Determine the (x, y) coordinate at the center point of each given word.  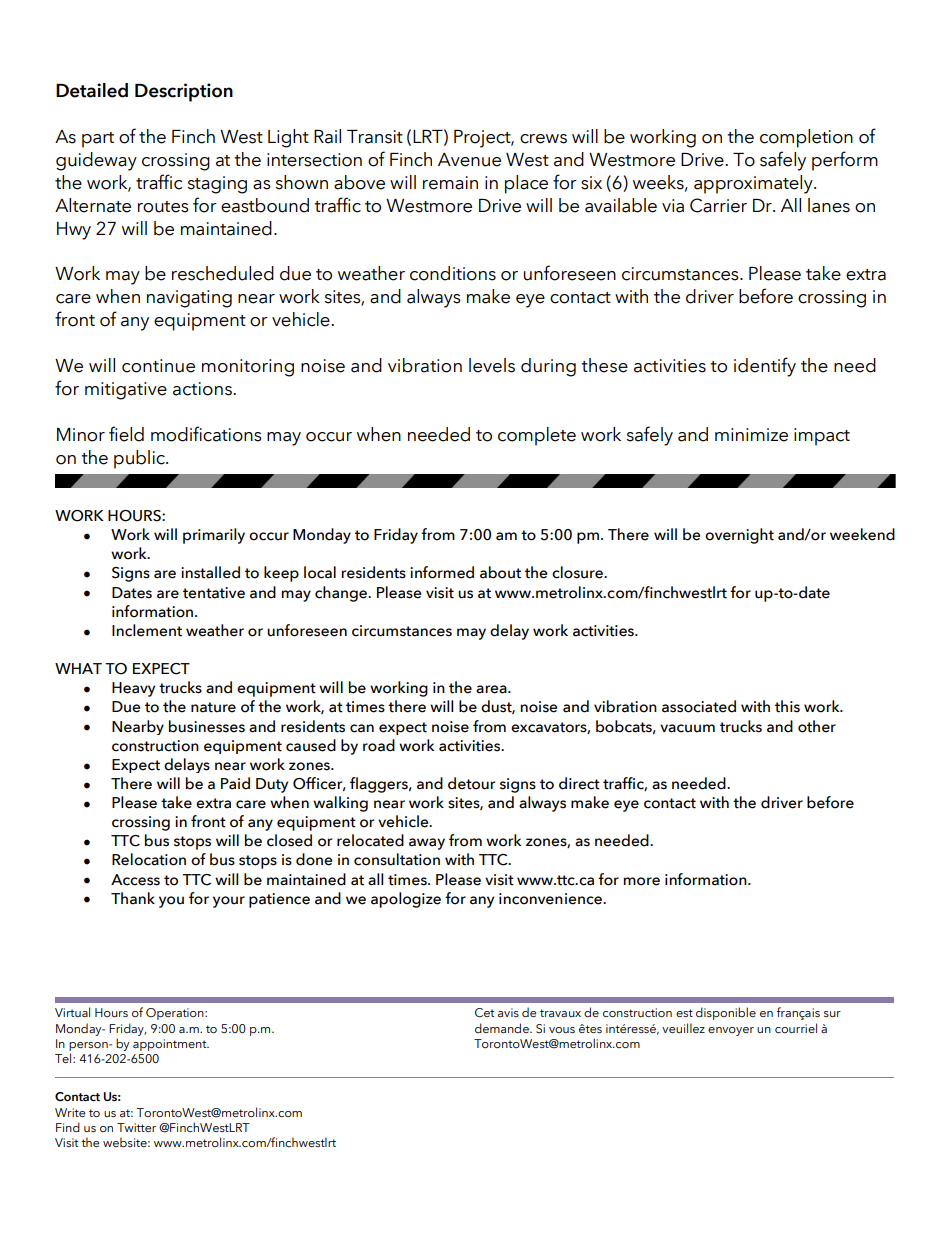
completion (806, 138)
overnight (739, 536)
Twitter (136, 1127)
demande (503, 1028)
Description (184, 92)
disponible (726, 1013)
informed (442, 572)
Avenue (469, 160)
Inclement (147, 630)
